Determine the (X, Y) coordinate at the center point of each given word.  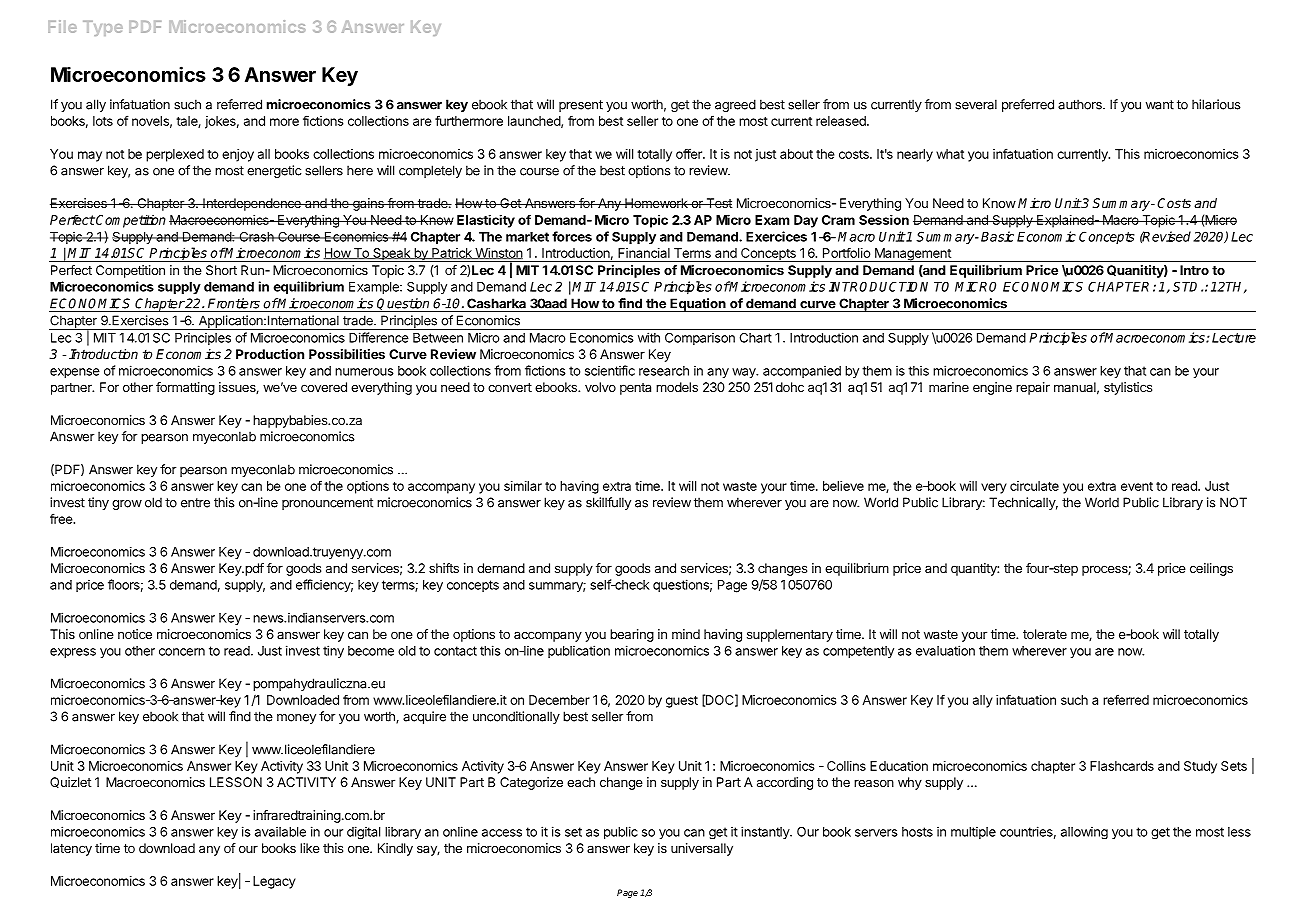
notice (135, 634)
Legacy (274, 882)
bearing (632, 635)
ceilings (1211, 569)
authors (1081, 104)
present (581, 106)
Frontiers (234, 303)
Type (103, 28)
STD (1187, 287)
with (649, 337)
